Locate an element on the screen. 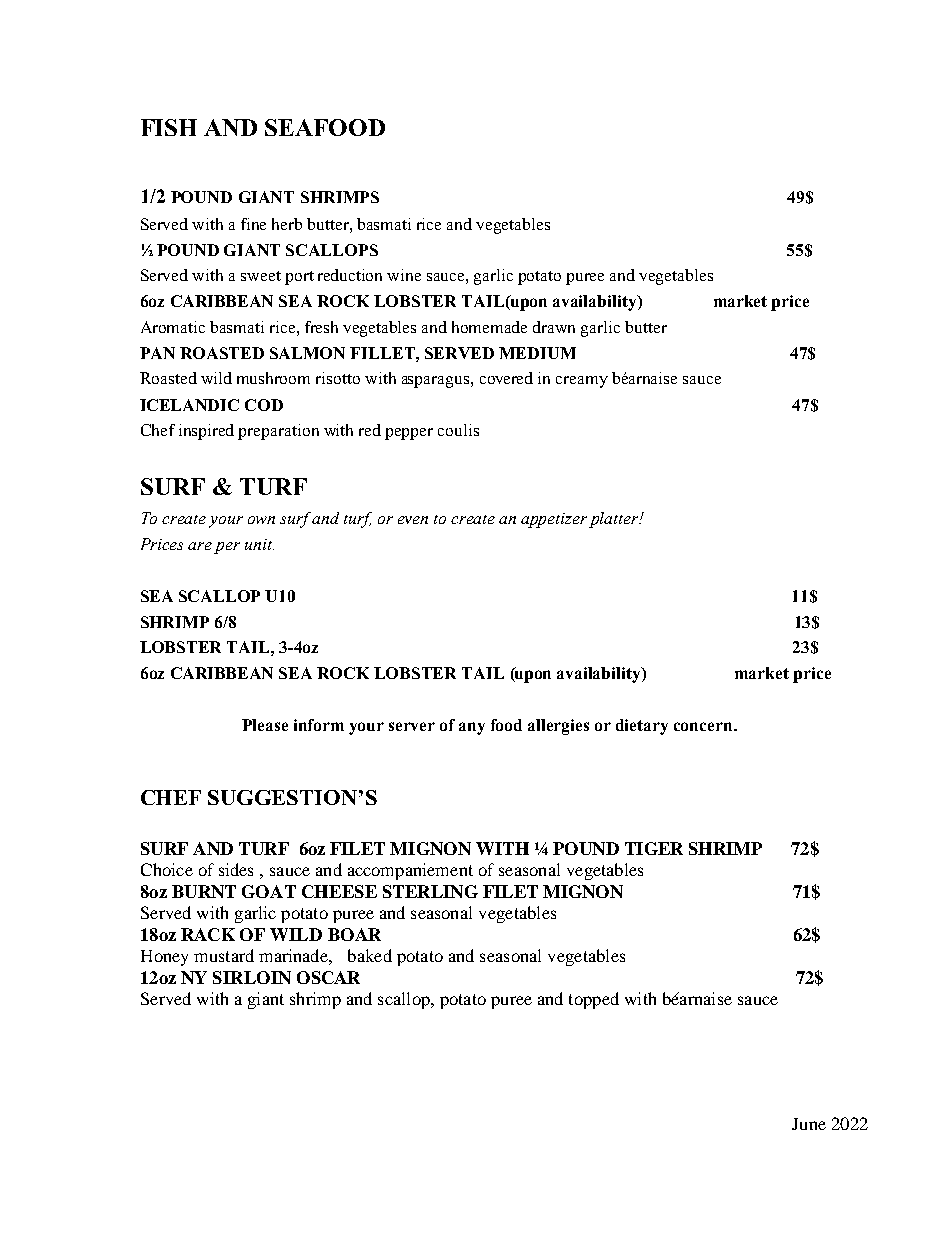 The width and height of the screenshot is (952, 1233). unit is located at coordinates (259, 544).
